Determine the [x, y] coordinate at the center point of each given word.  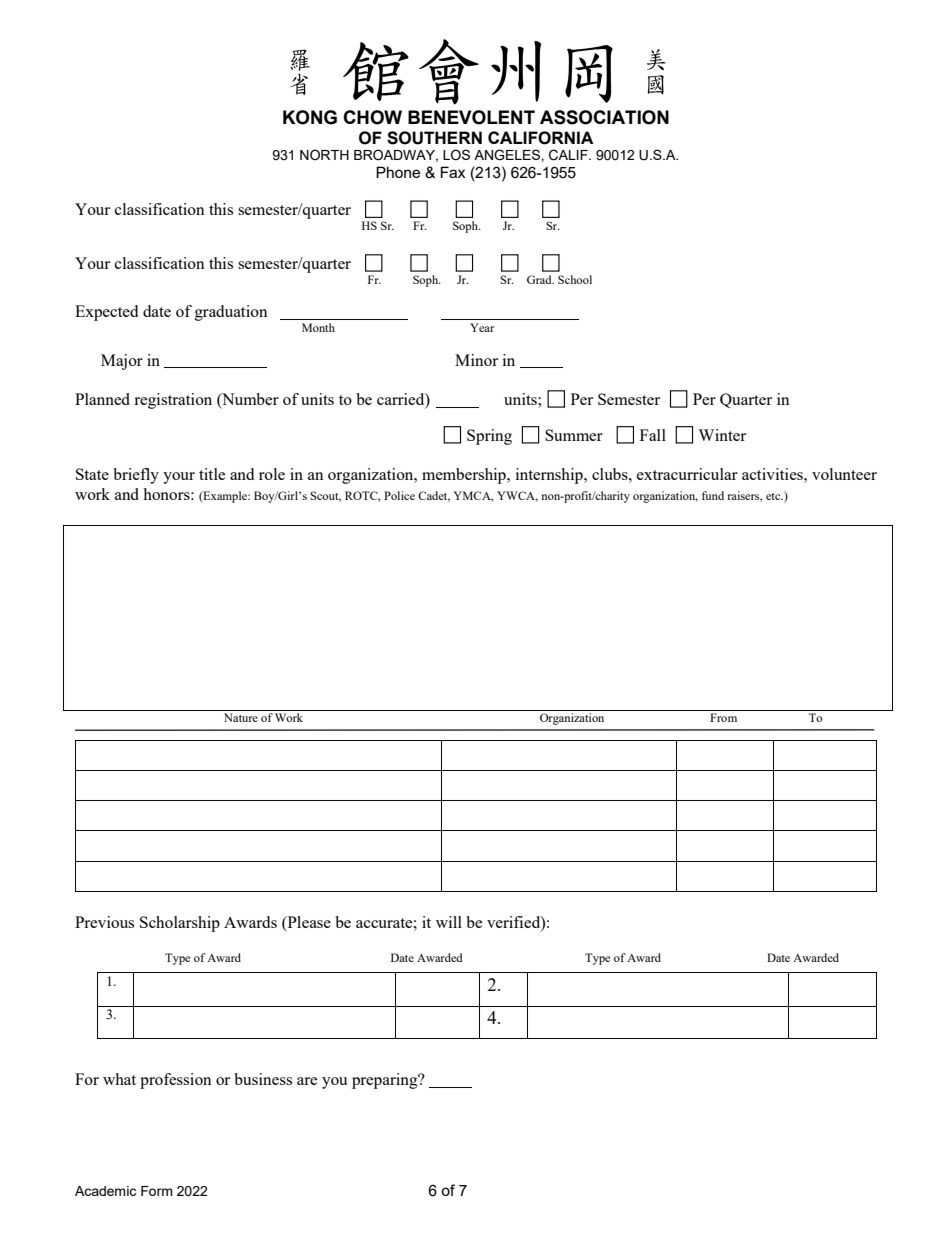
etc [774, 496]
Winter [722, 435]
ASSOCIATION [604, 117]
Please [308, 923]
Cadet [434, 496]
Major [122, 362]
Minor [476, 360]
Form [157, 1191]
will [449, 922]
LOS [456, 154]
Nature [241, 717]
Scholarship [180, 924]
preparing [386, 1081]
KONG [310, 117]
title [212, 474]
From [723, 717]
